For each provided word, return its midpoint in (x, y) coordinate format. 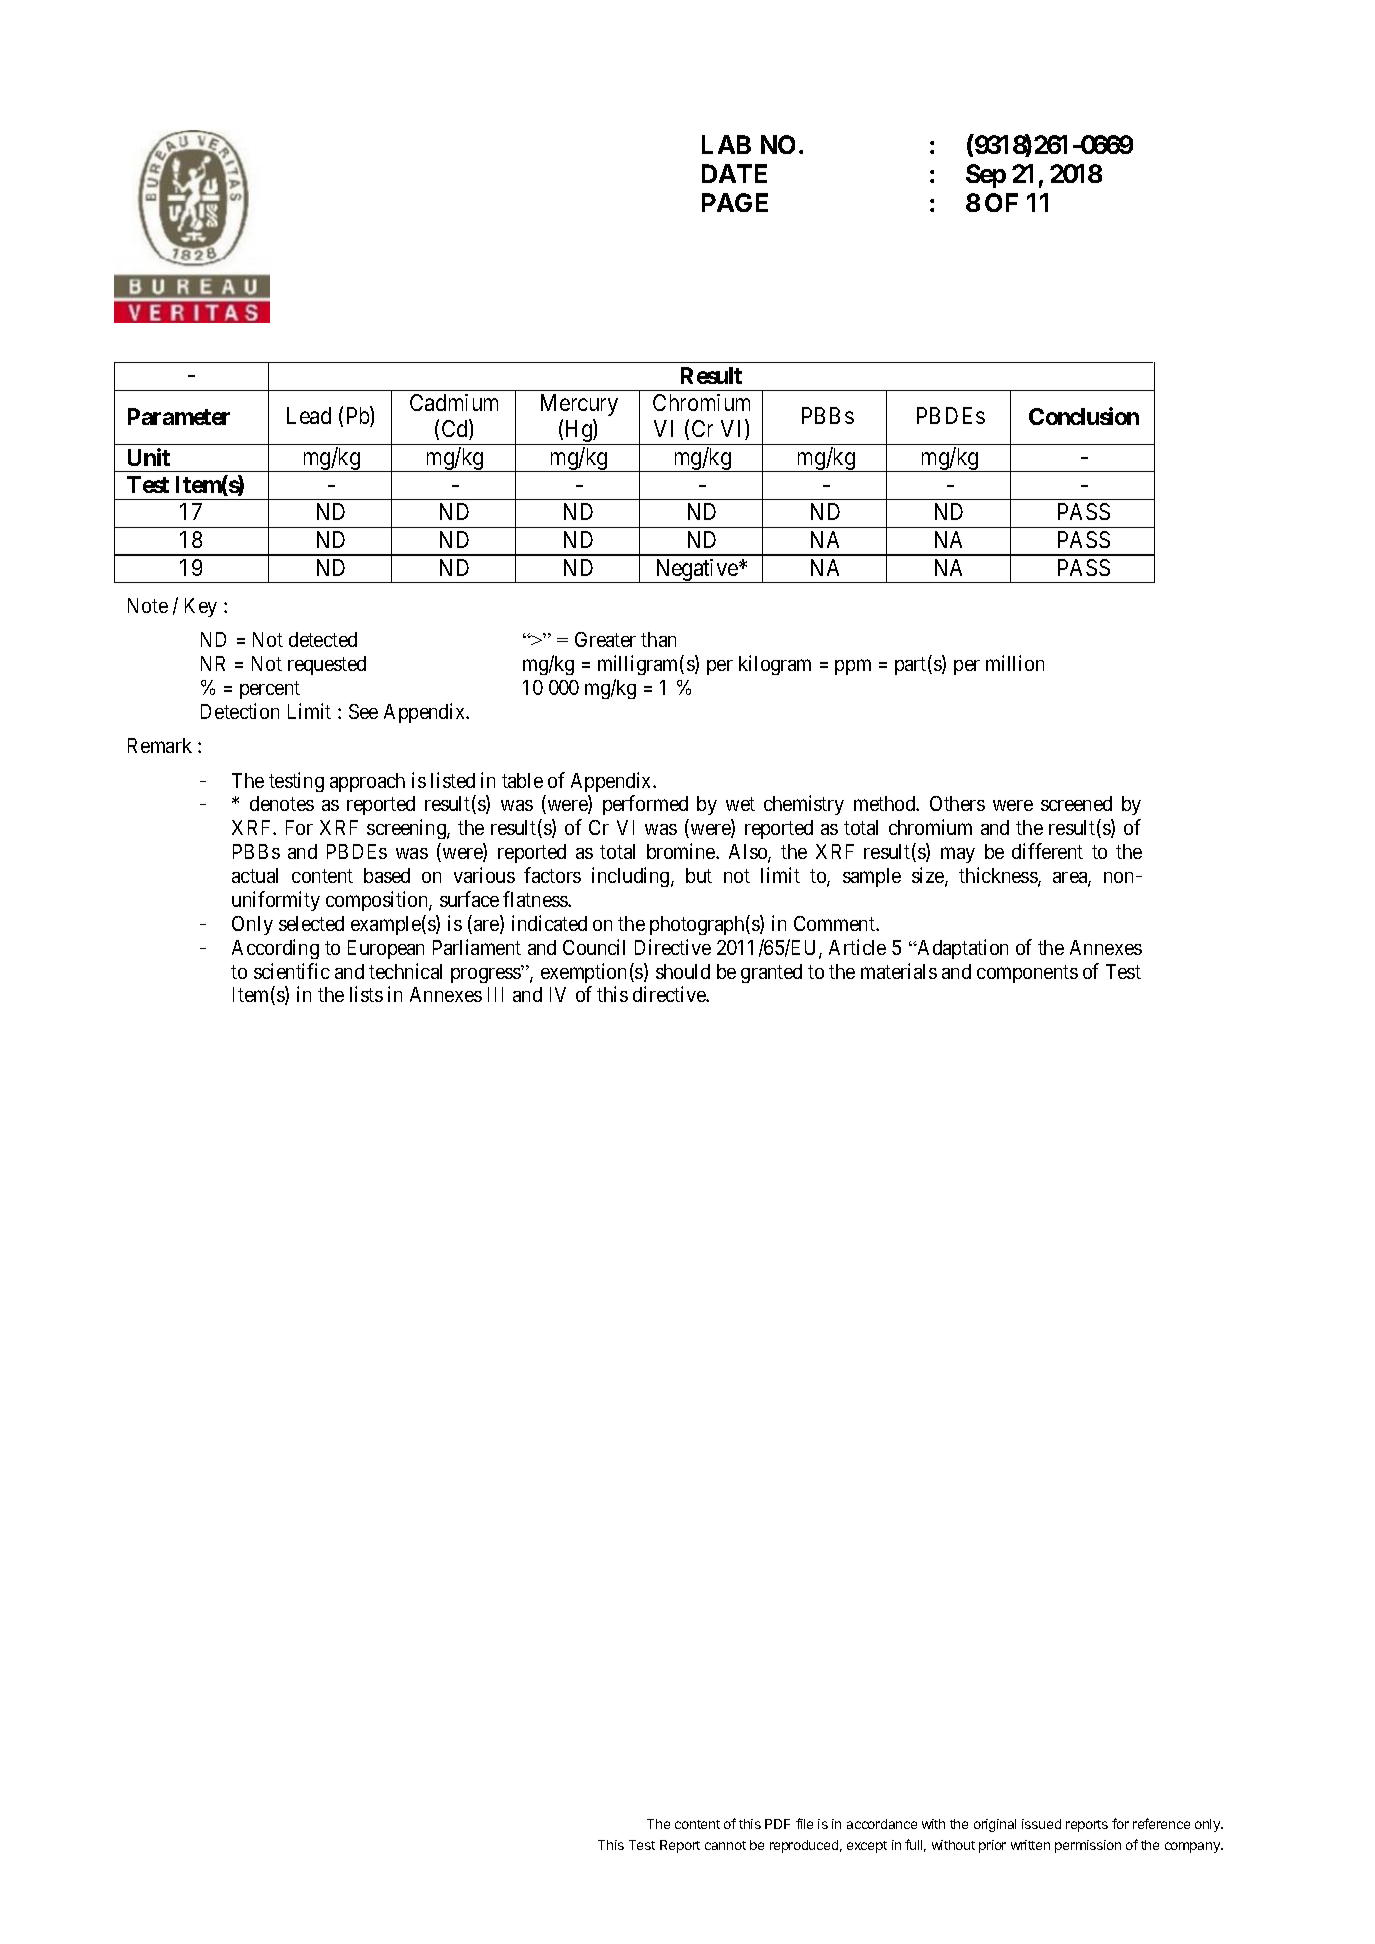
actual (255, 875)
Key (201, 607)
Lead (309, 415)
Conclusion (1084, 416)
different (1047, 851)
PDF (777, 1824)
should (683, 971)
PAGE (735, 202)
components (1027, 974)
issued (1041, 1824)
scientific (292, 971)
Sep (986, 176)
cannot (725, 1845)
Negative (696, 571)
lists (366, 994)
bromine (682, 851)
